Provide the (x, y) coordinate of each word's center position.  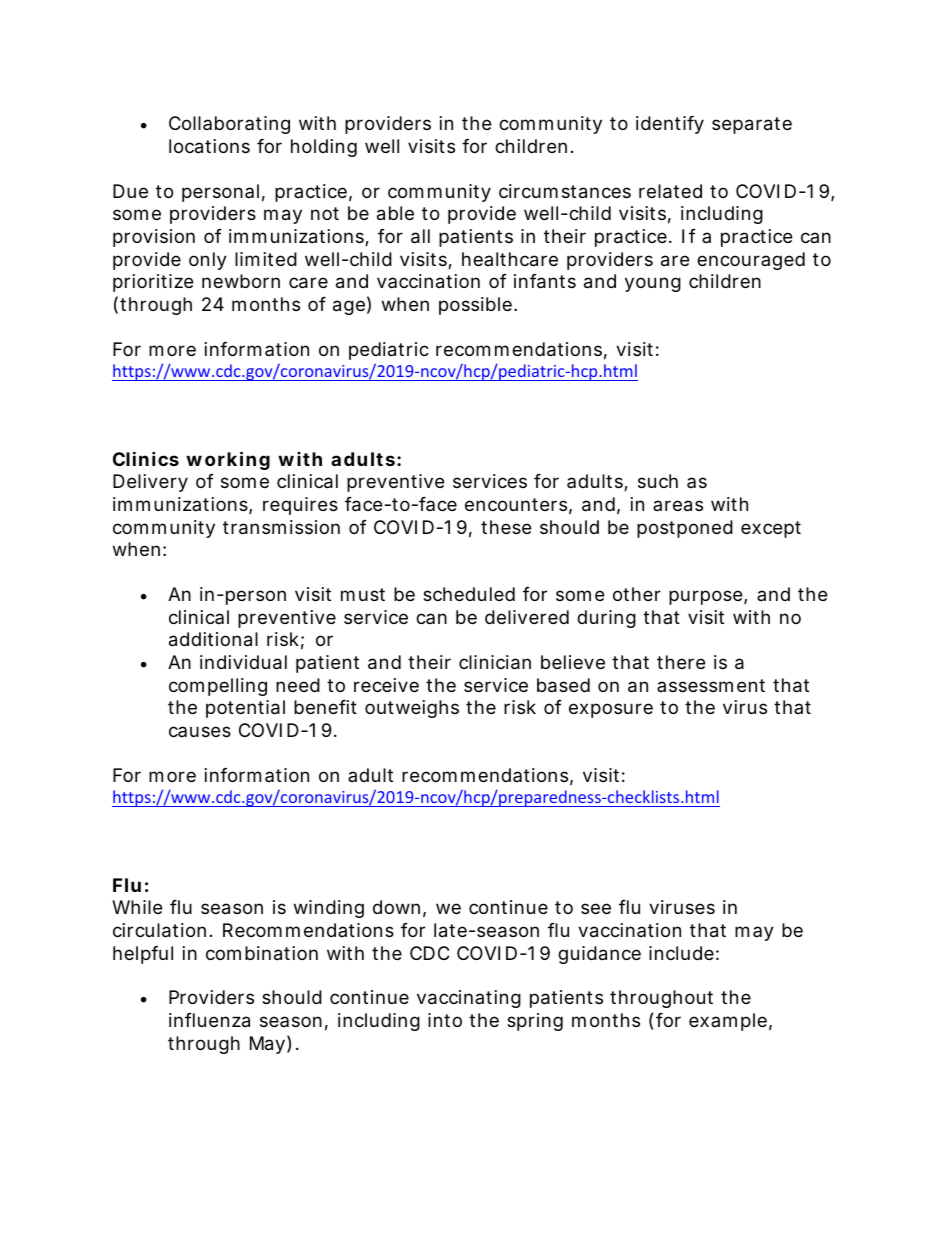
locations (209, 146)
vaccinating (469, 999)
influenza (209, 1020)
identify (670, 125)
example (728, 1022)
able (395, 213)
